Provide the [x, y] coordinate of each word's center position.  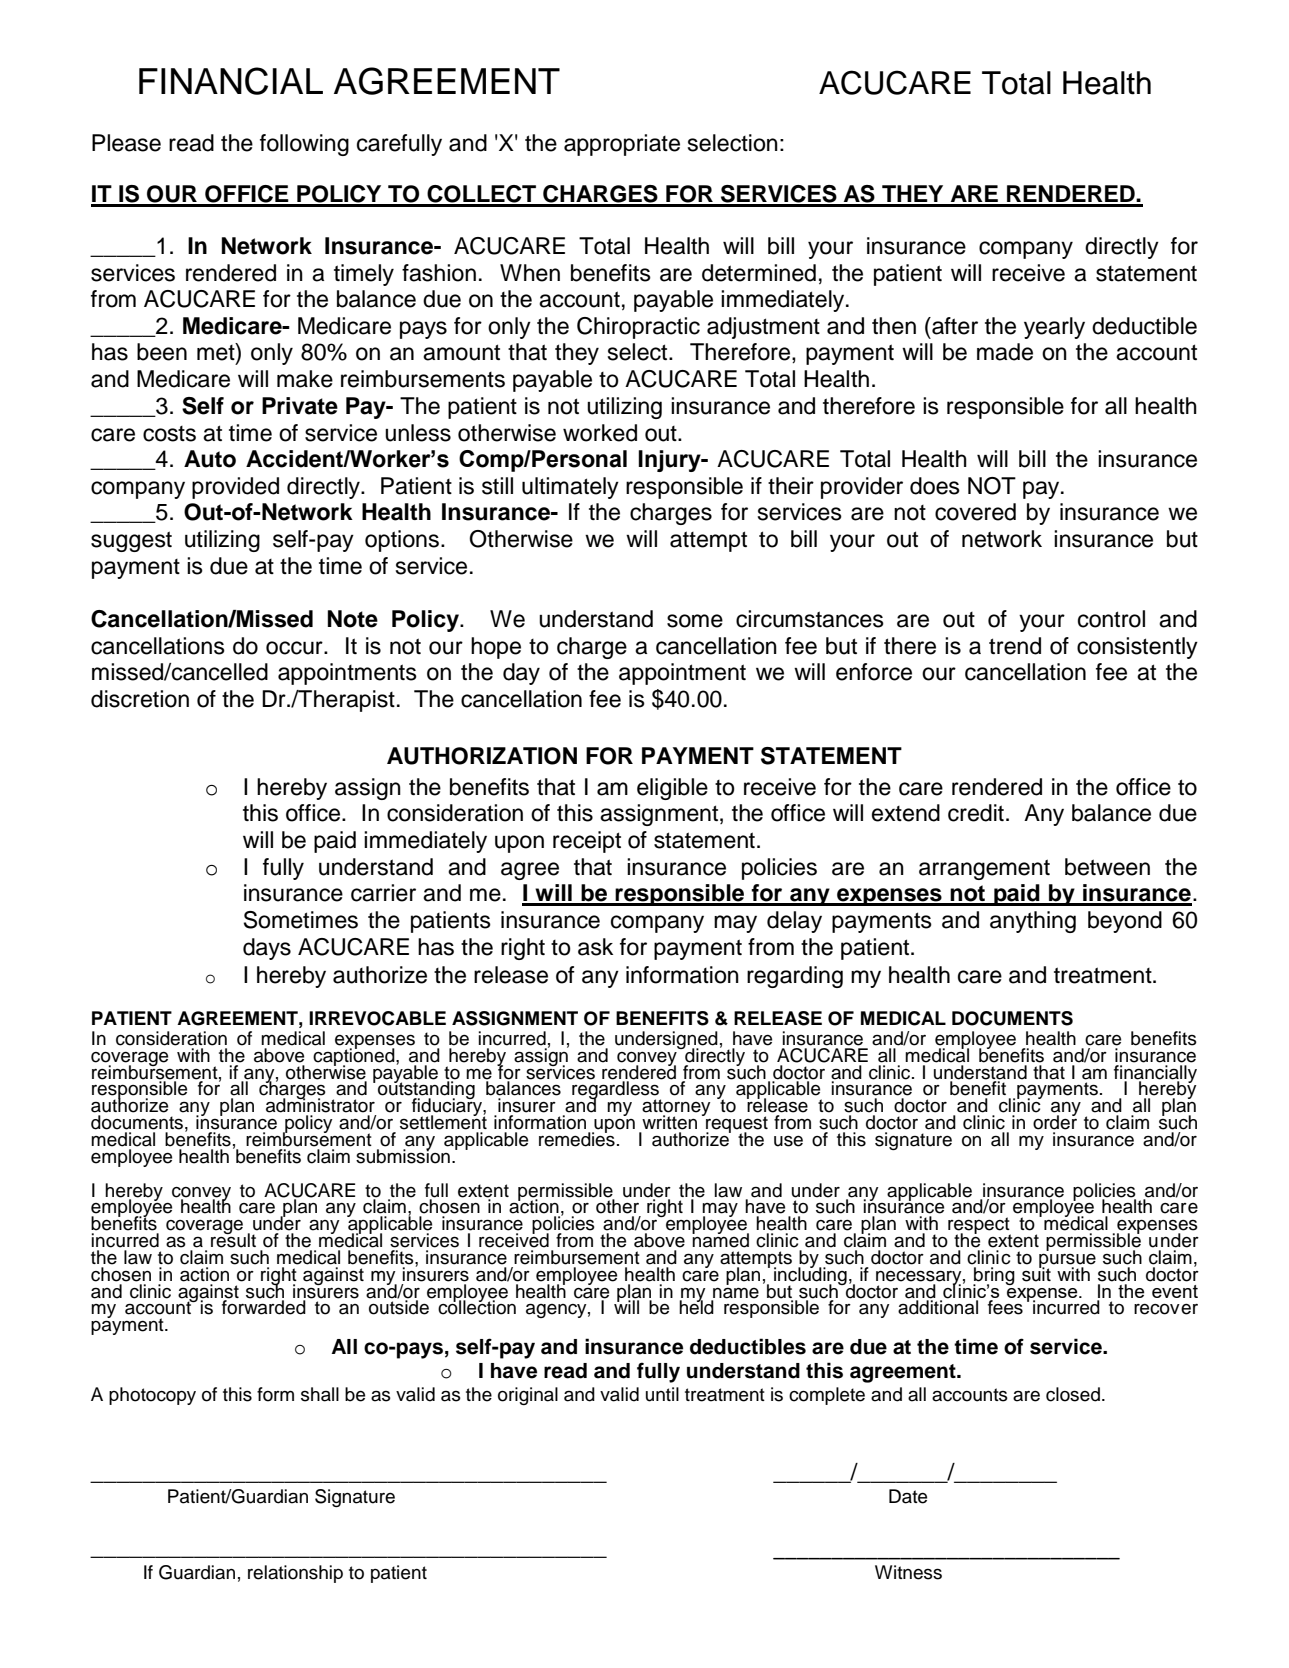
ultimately [570, 488]
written [669, 1122]
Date [908, 1496]
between [1107, 867]
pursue [1067, 1262]
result [233, 1239]
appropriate [622, 145]
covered [975, 512]
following [304, 145]
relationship [295, 1574]
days [267, 949]
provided [235, 488]
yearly [1054, 328]
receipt [587, 842]
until [662, 1394]
